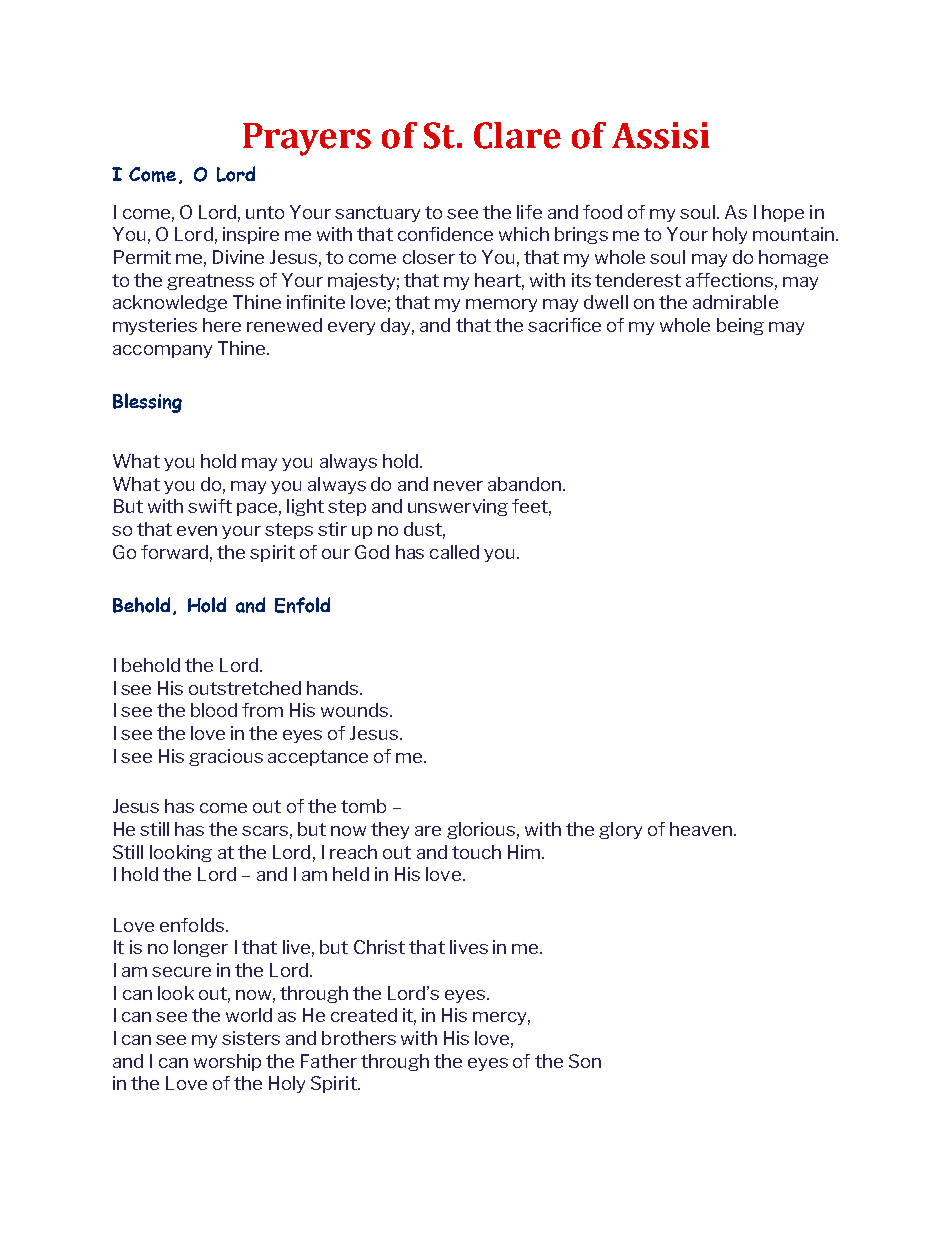 Image resolution: width=952 pixels, height=1233 pixels. Describe the element at coordinates (458, 486) in the page. I see `never` at that location.
